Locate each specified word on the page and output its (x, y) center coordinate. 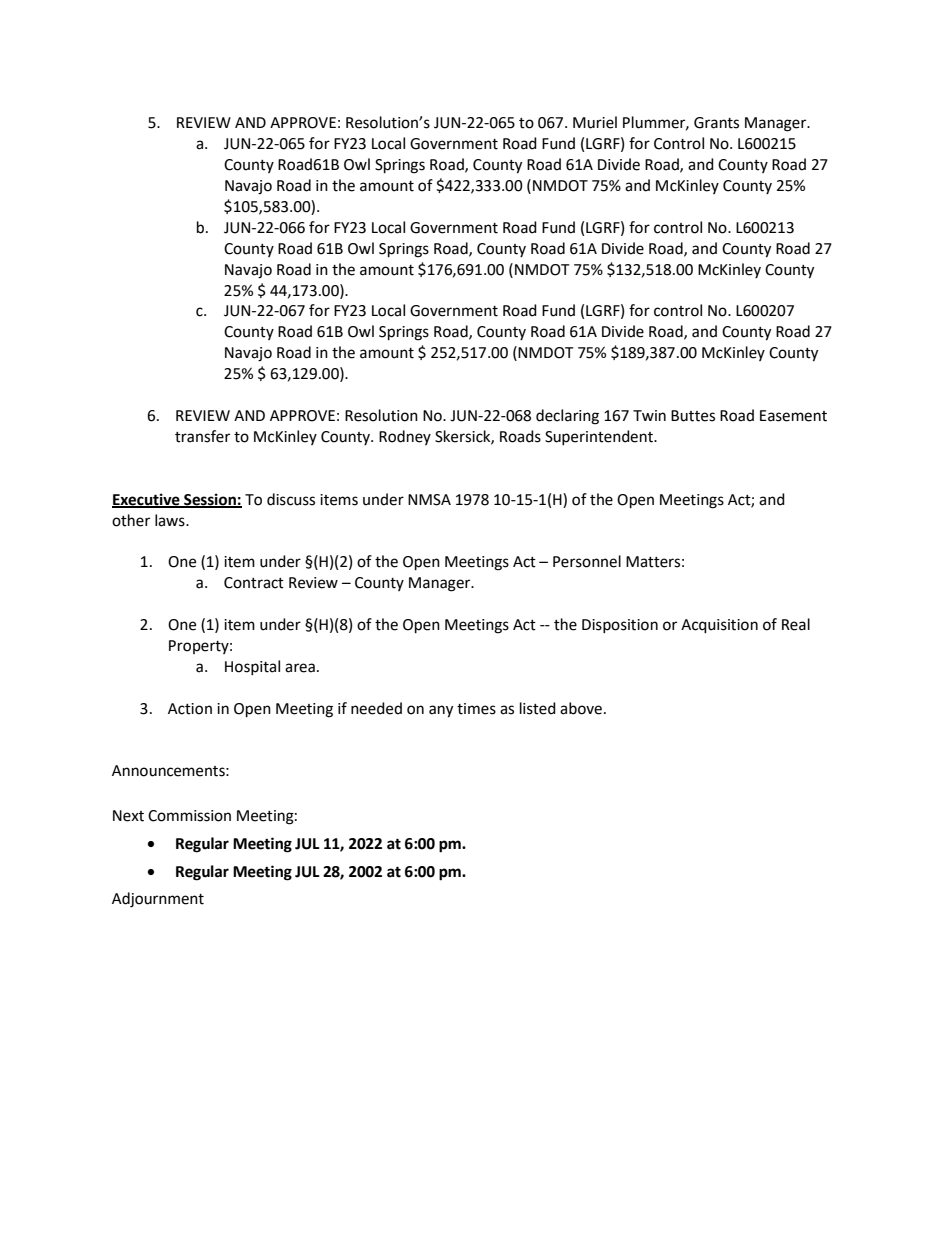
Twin (649, 415)
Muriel (595, 122)
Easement (793, 416)
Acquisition (719, 626)
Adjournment (158, 900)
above (581, 708)
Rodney (405, 437)
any (441, 711)
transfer (202, 436)
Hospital (252, 667)
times (476, 709)
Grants (716, 123)
